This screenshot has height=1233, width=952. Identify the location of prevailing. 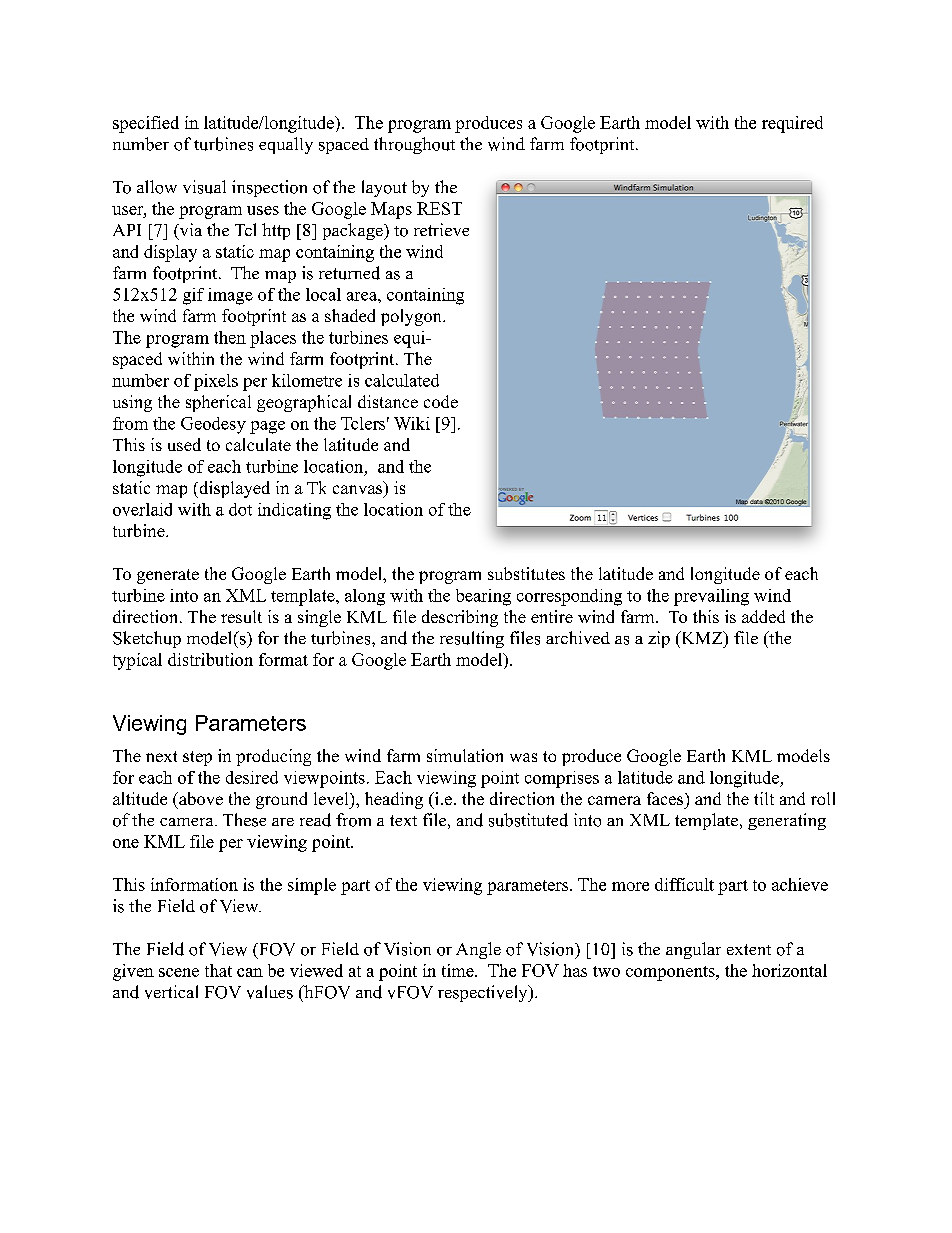
(711, 597).
